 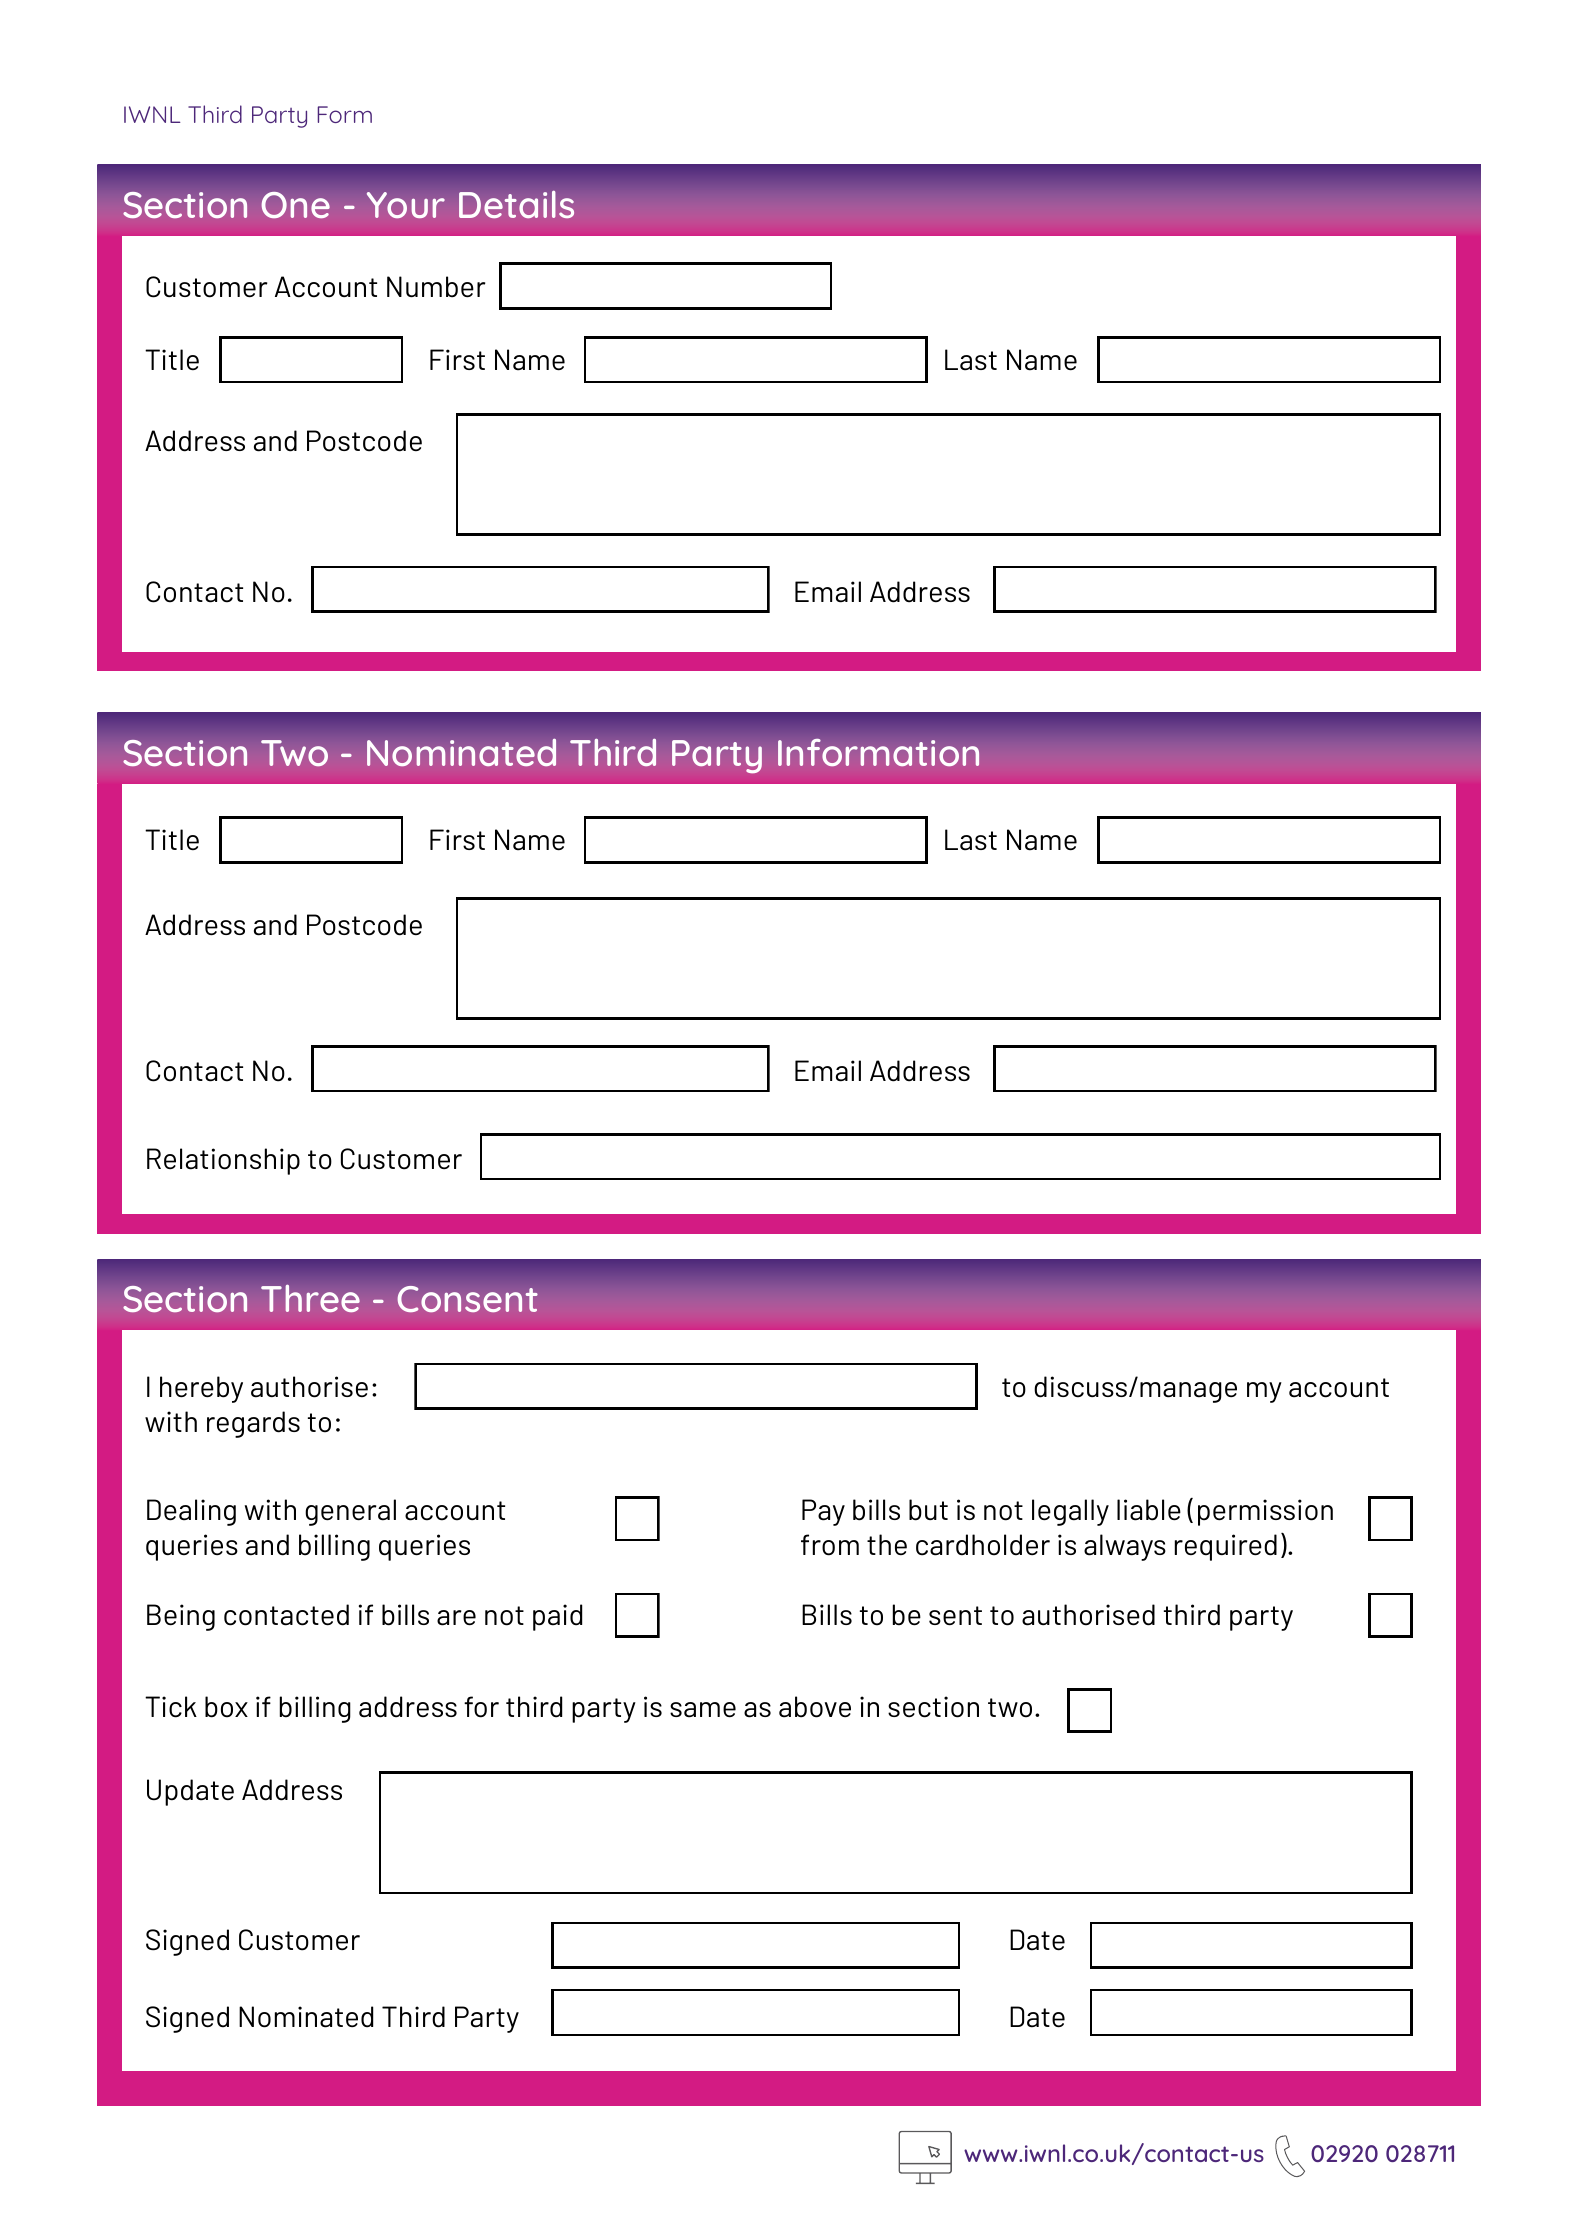 What do you see at coordinates (295, 205) in the page?
I see `One` at bounding box center [295, 205].
